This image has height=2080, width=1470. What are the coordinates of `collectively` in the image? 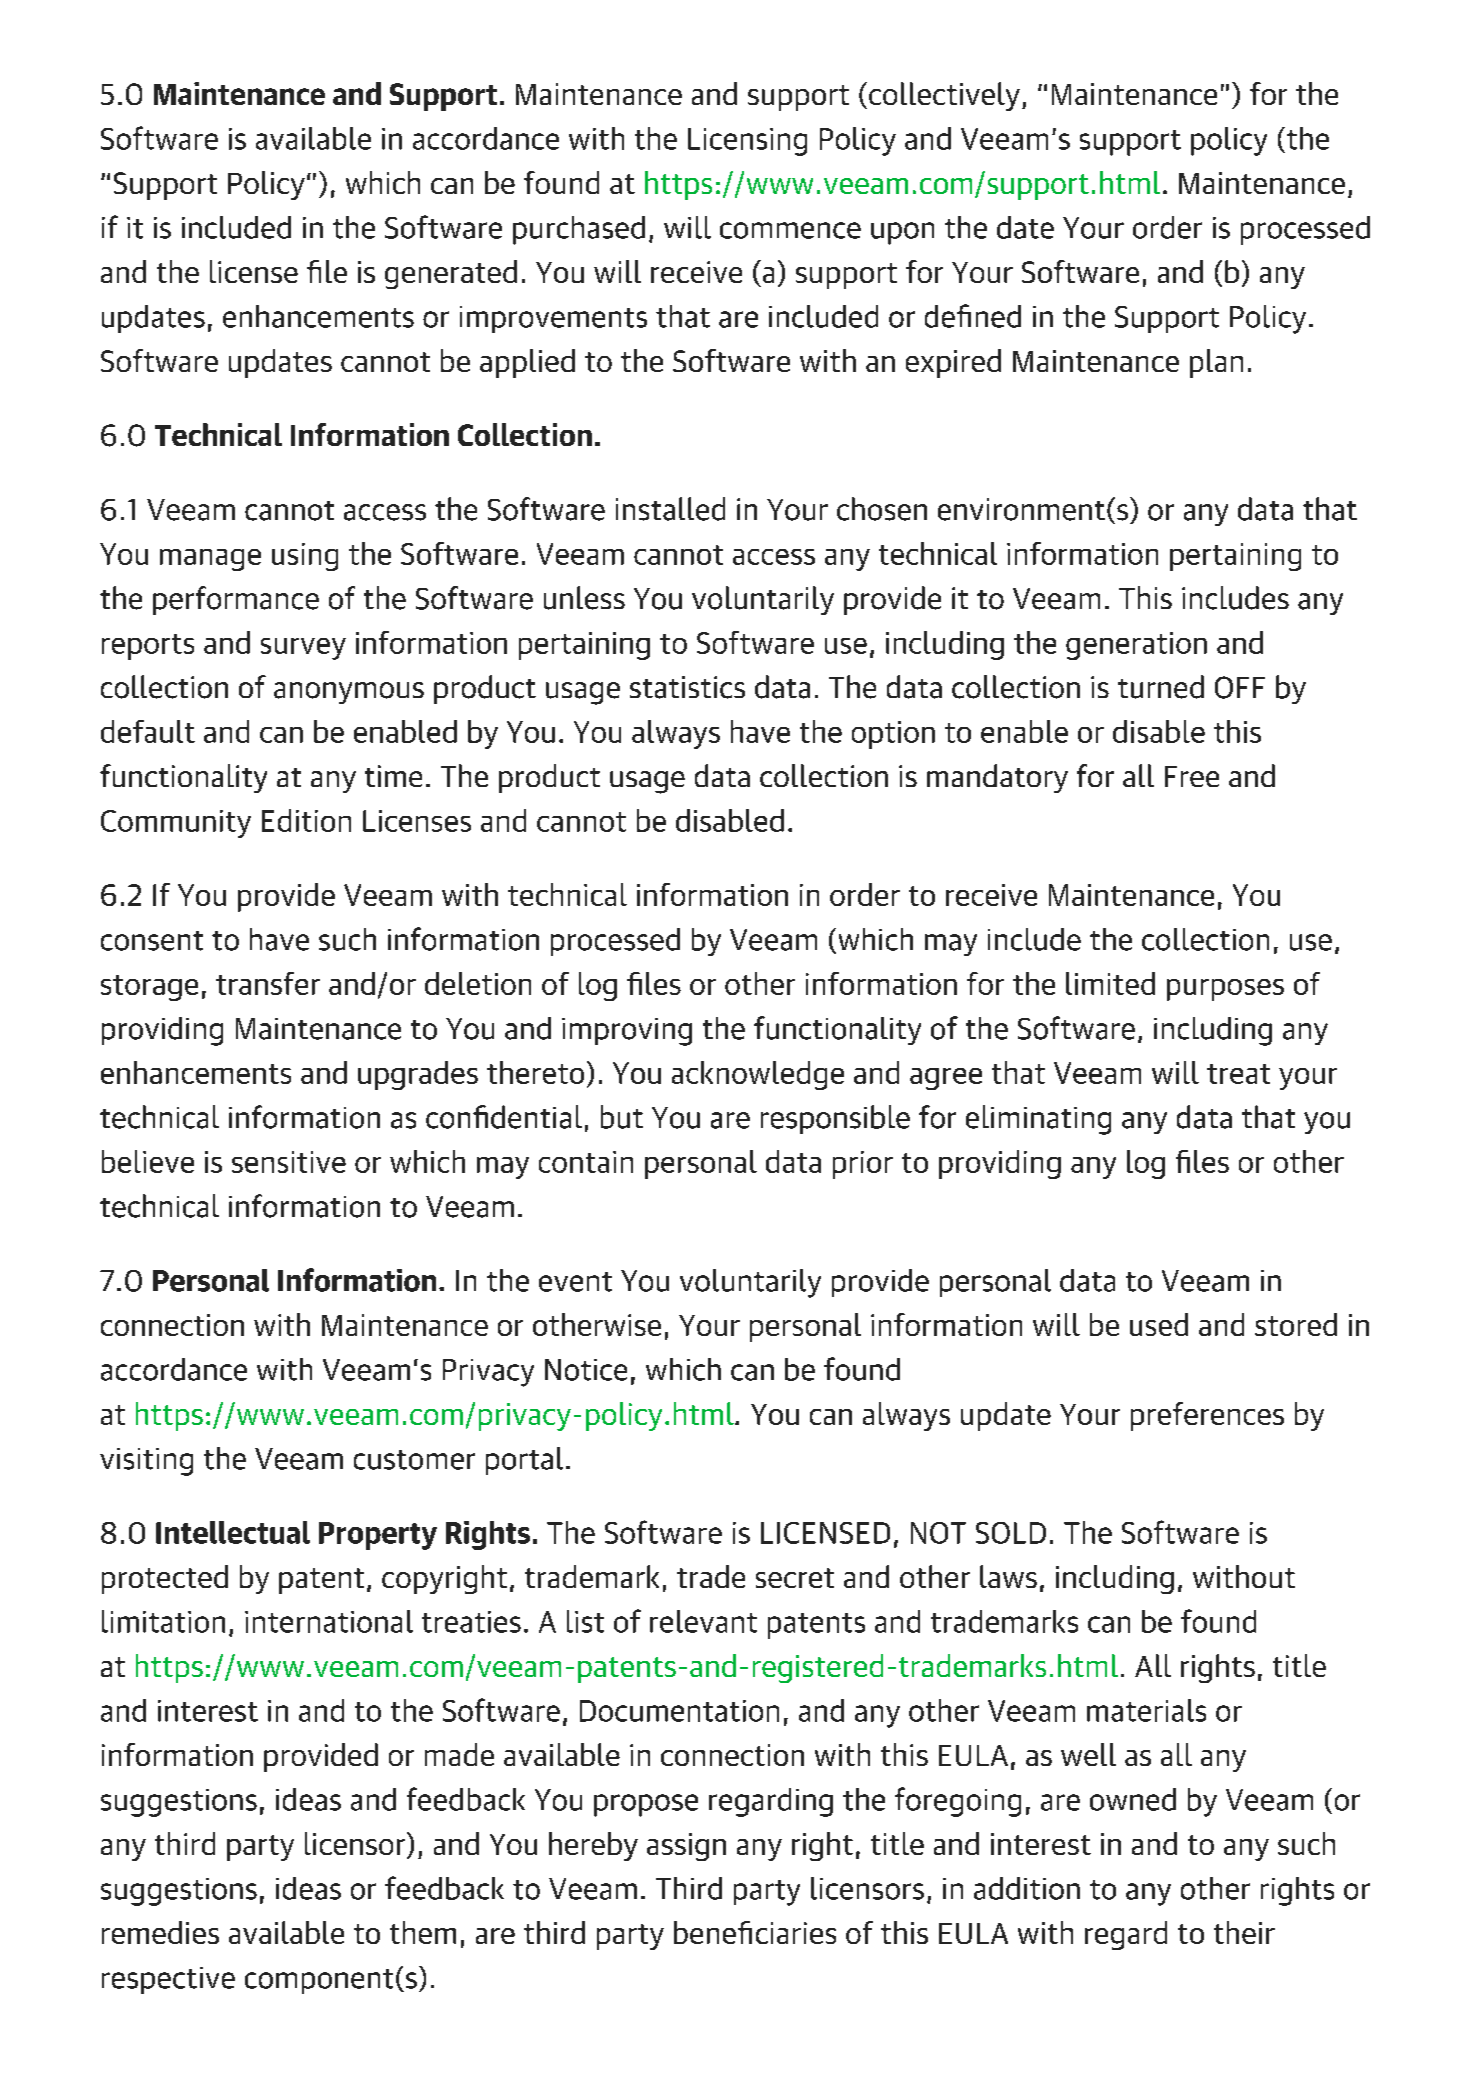 It's located at (944, 96).
